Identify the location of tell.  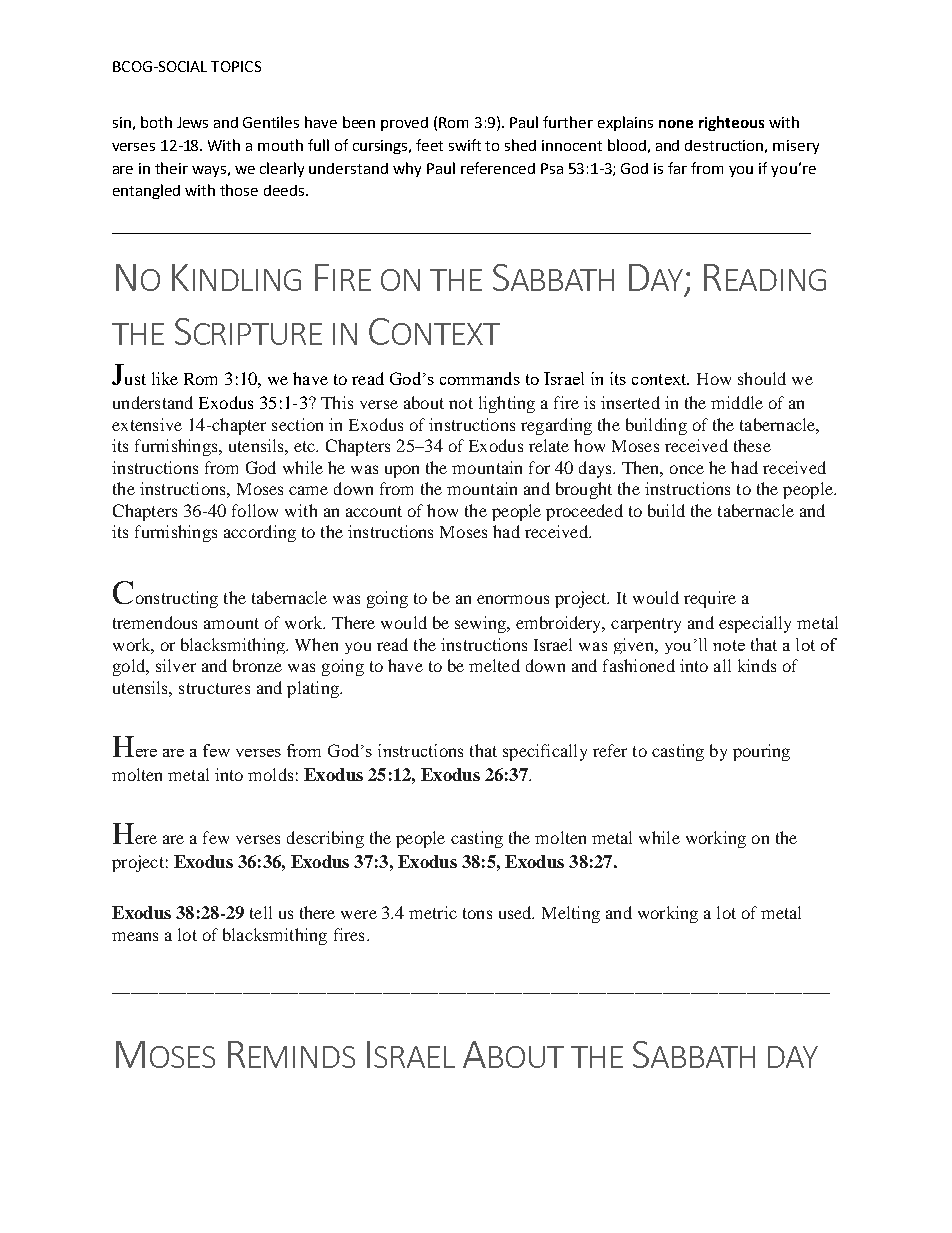
(261, 912).
